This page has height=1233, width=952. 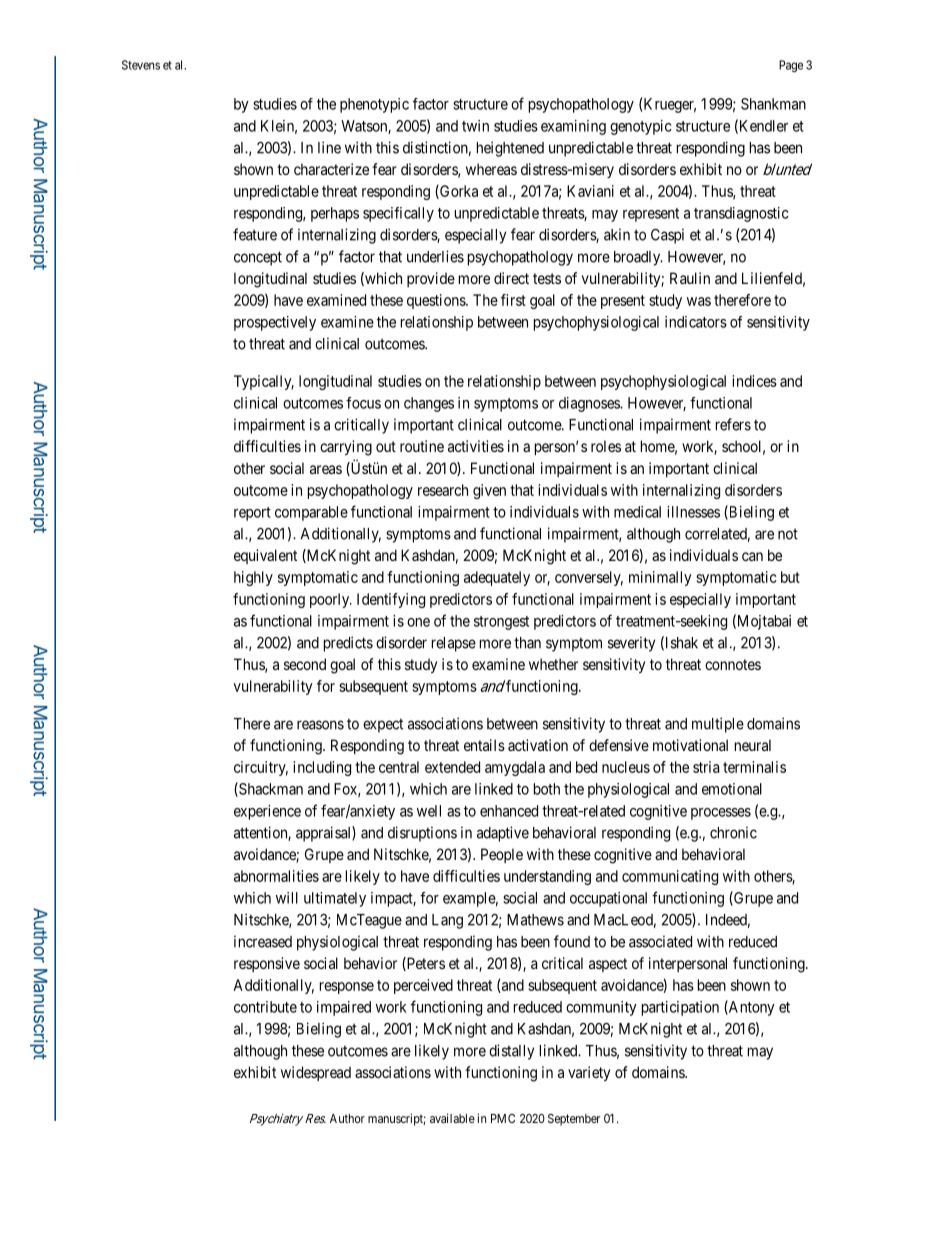 I want to click on genotypic, so click(x=641, y=127).
